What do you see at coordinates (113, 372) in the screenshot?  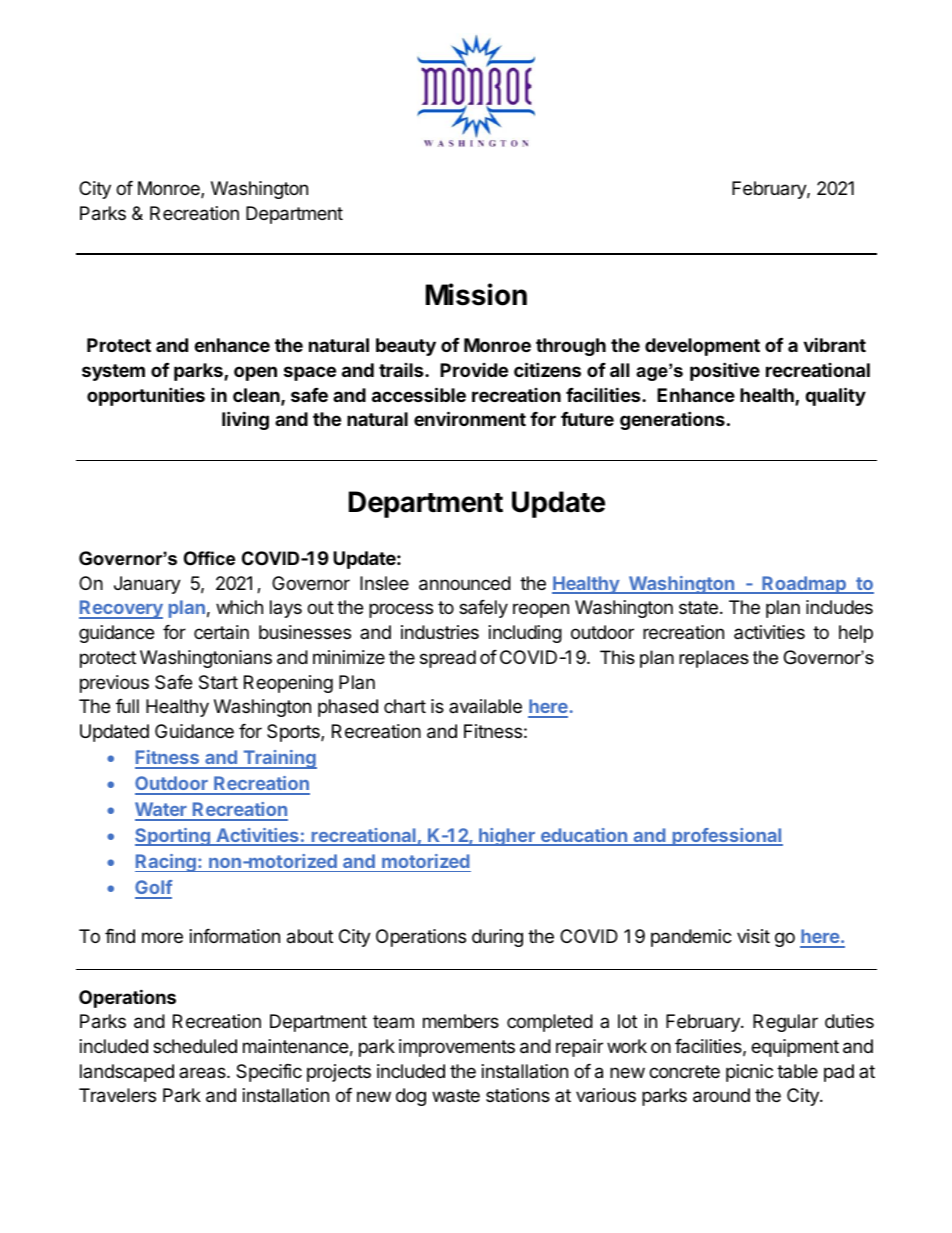 I see `system` at bounding box center [113, 372].
